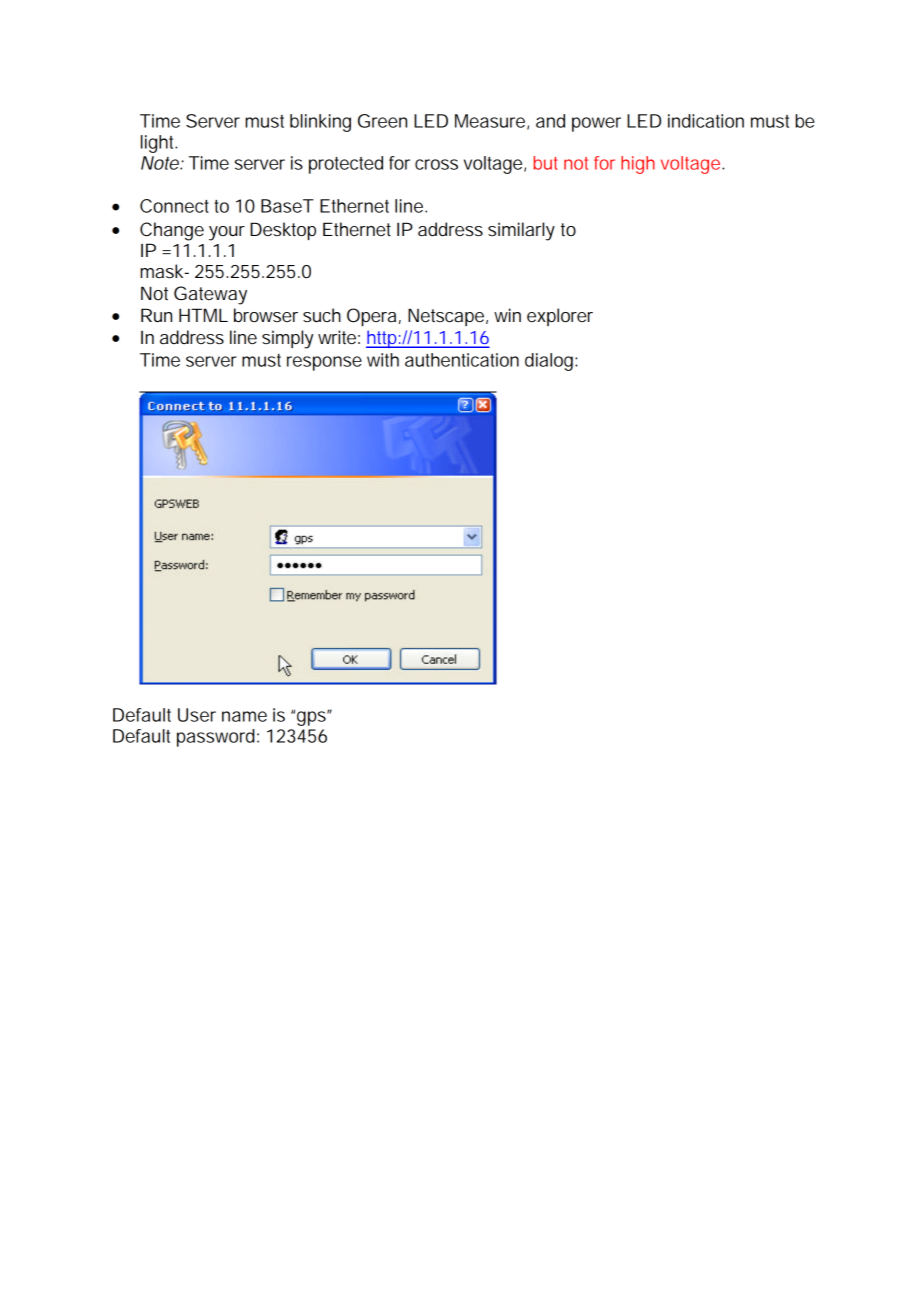  What do you see at coordinates (560, 317) in the image?
I see `explorer` at bounding box center [560, 317].
